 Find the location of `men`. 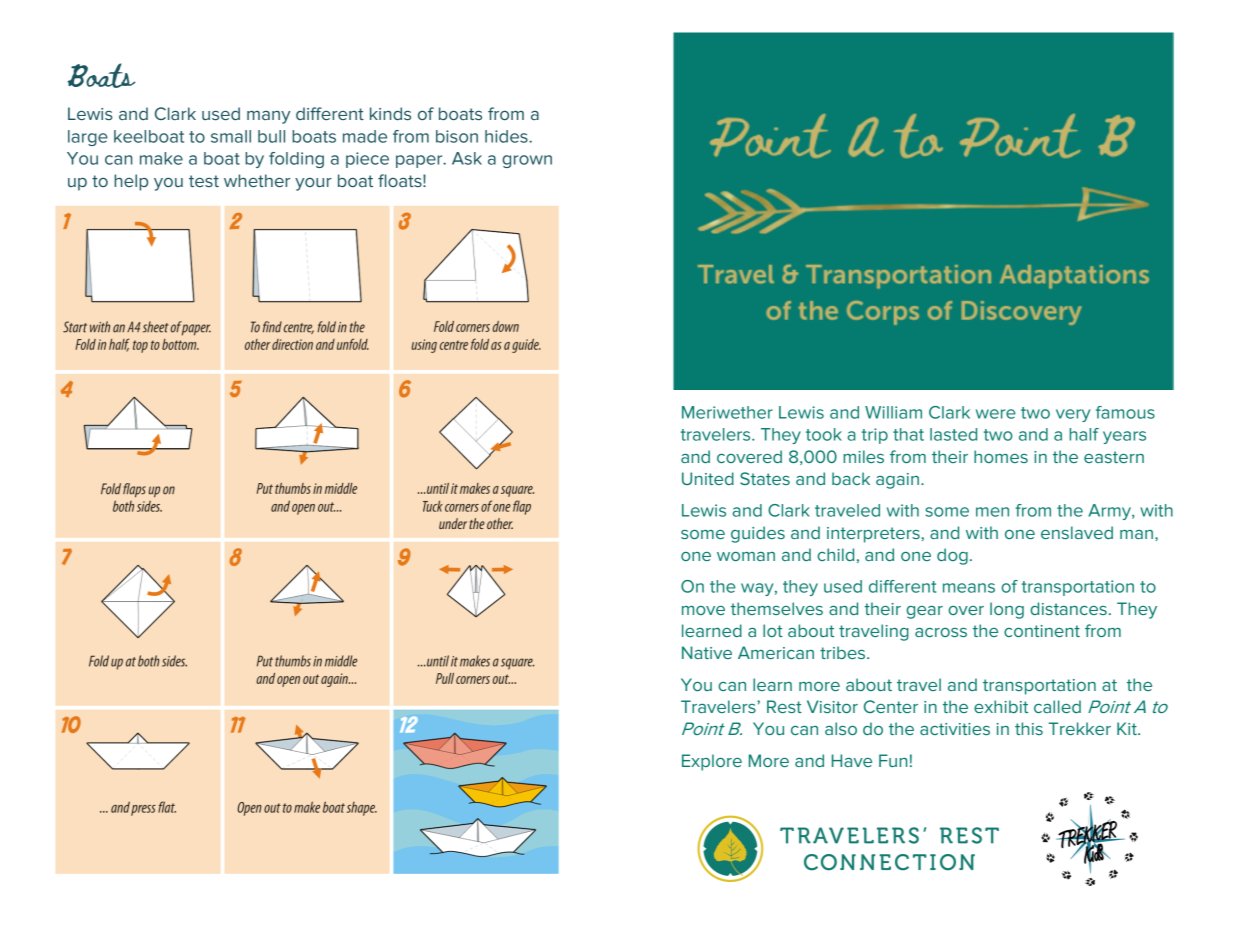

men is located at coordinates (992, 512).
